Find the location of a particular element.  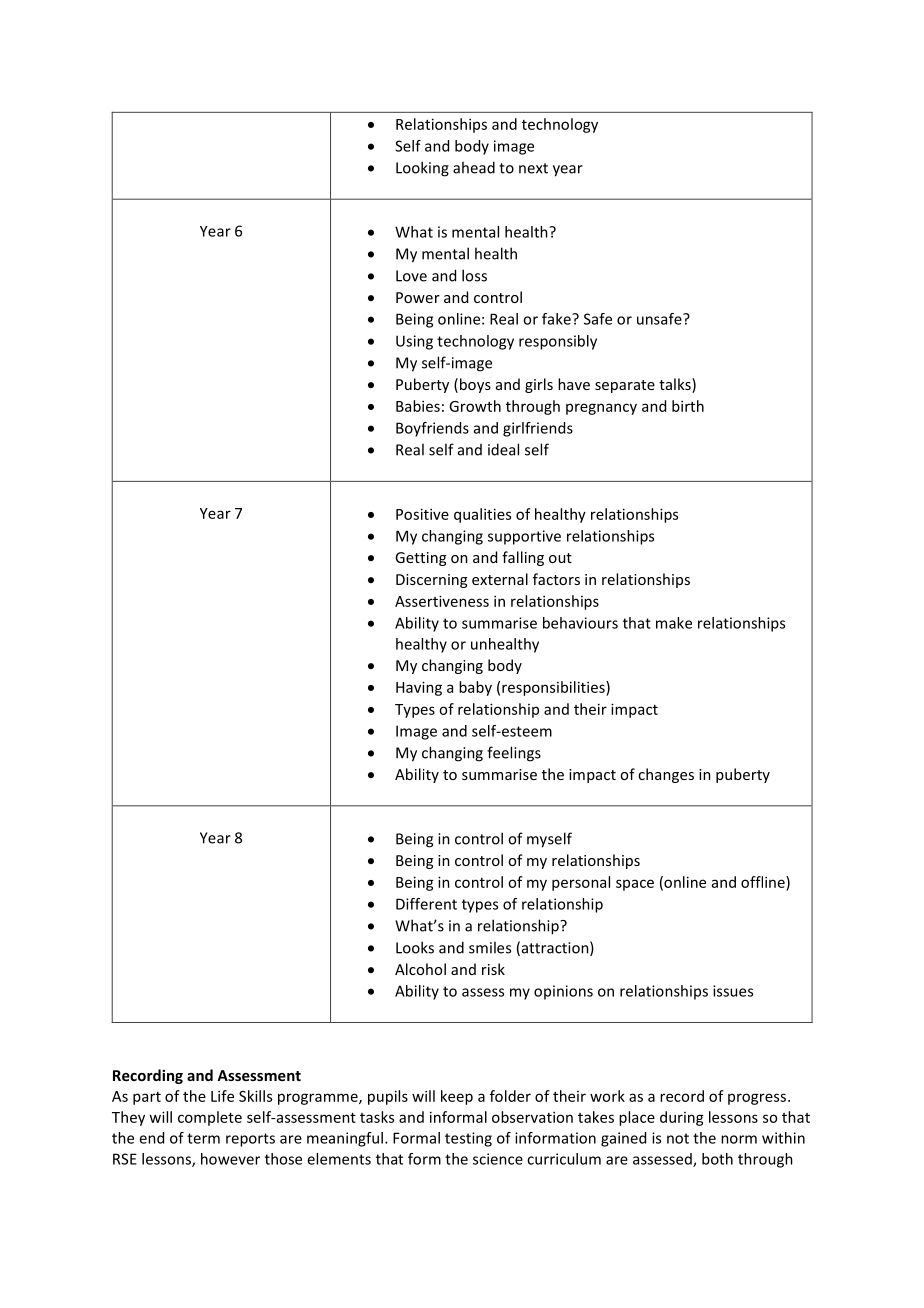

Looking is located at coordinates (422, 169).
